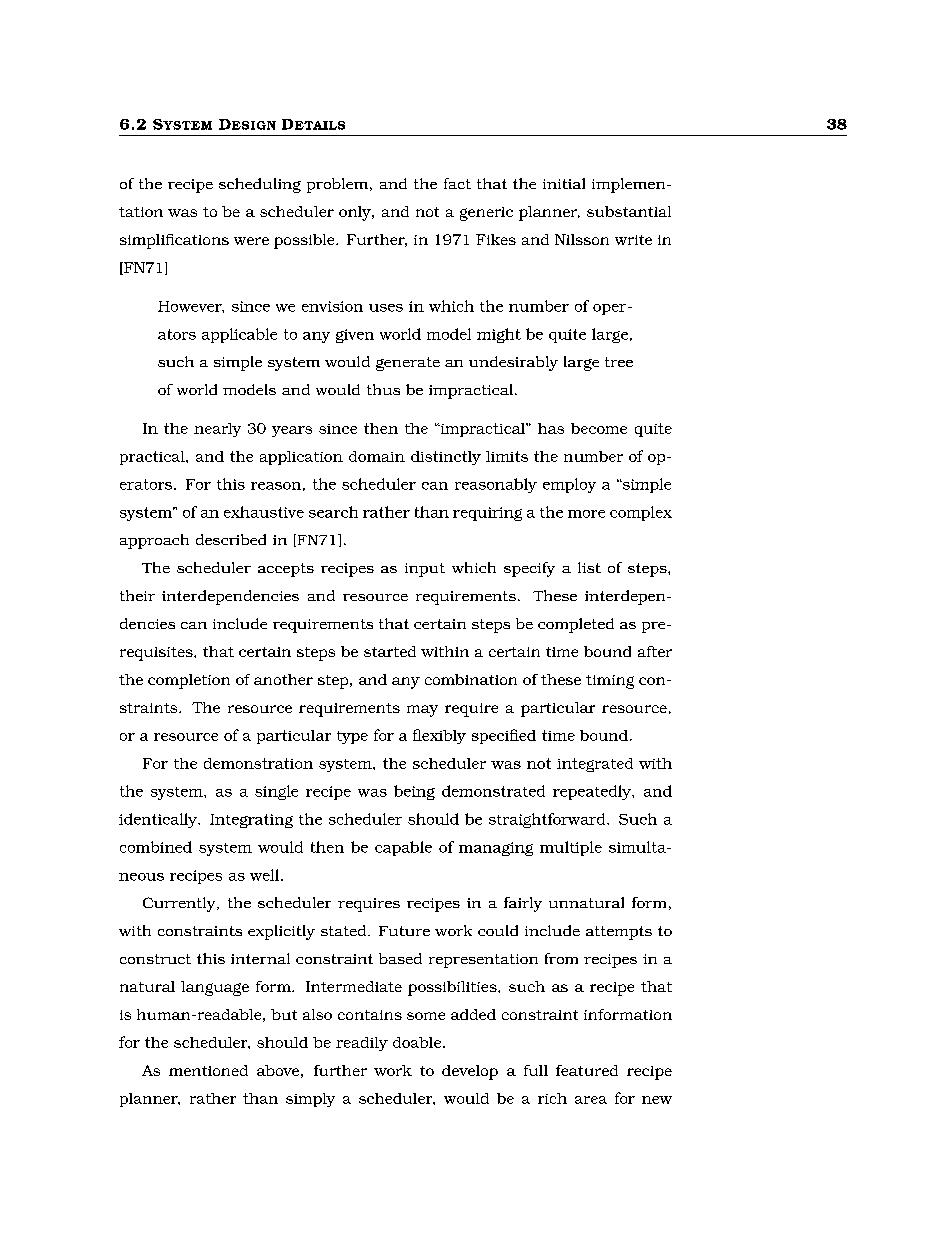 The height and width of the page is (1233, 952). I want to click on mentioned, so click(208, 1070).
